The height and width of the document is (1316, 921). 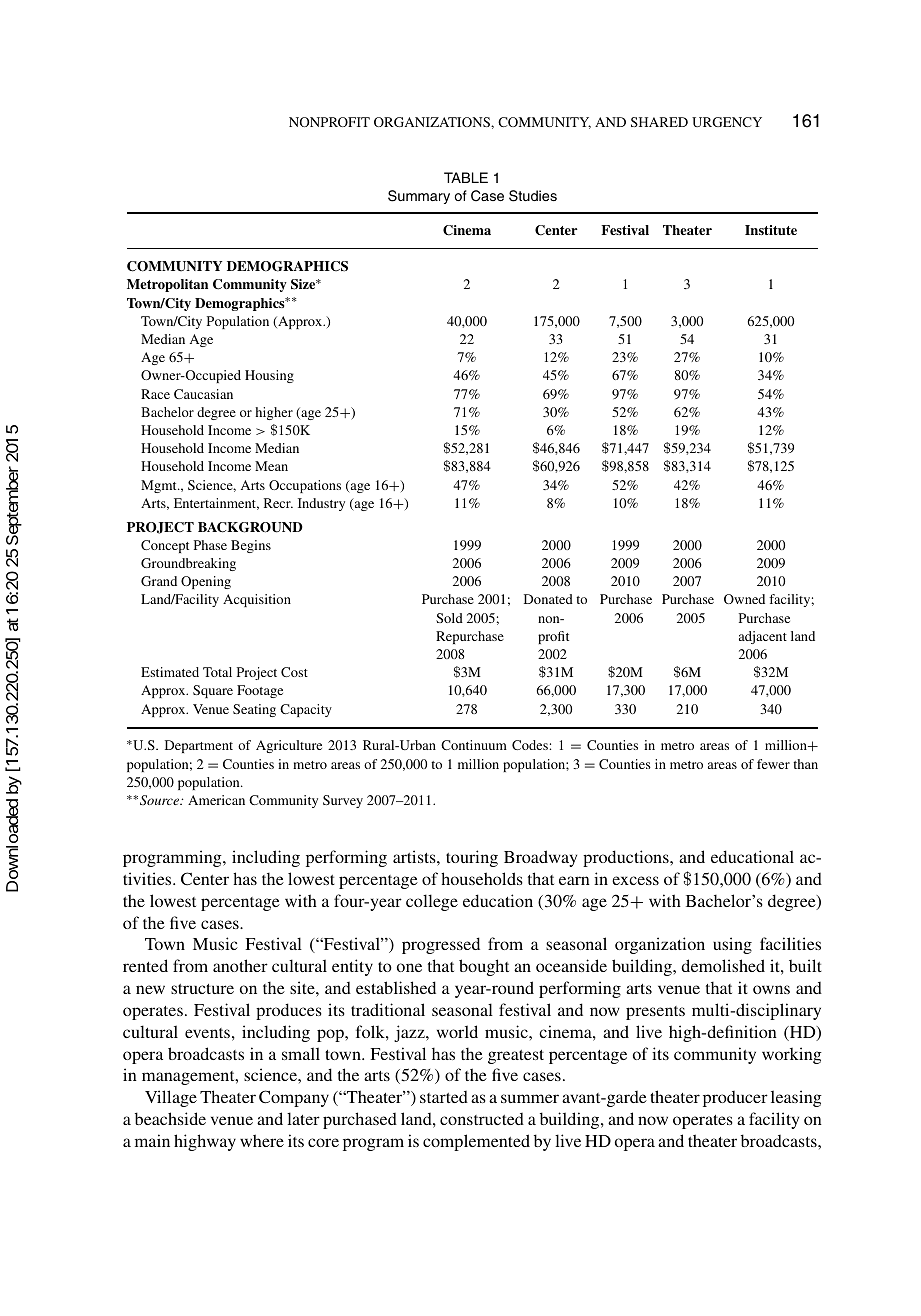 What do you see at coordinates (727, 122) in the document?
I see `URGENCY` at bounding box center [727, 122].
